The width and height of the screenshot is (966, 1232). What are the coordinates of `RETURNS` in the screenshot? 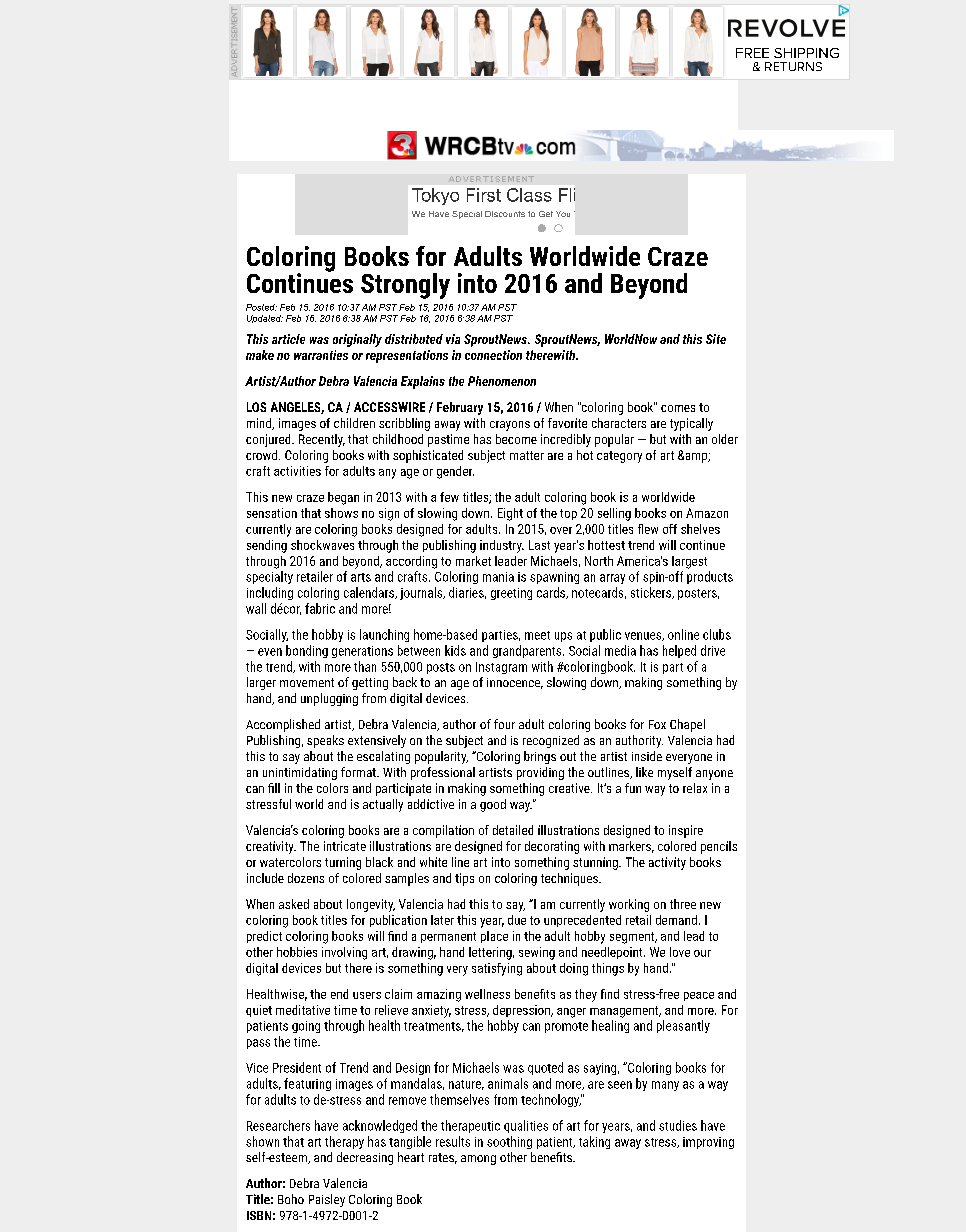 It's located at (793, 66).
